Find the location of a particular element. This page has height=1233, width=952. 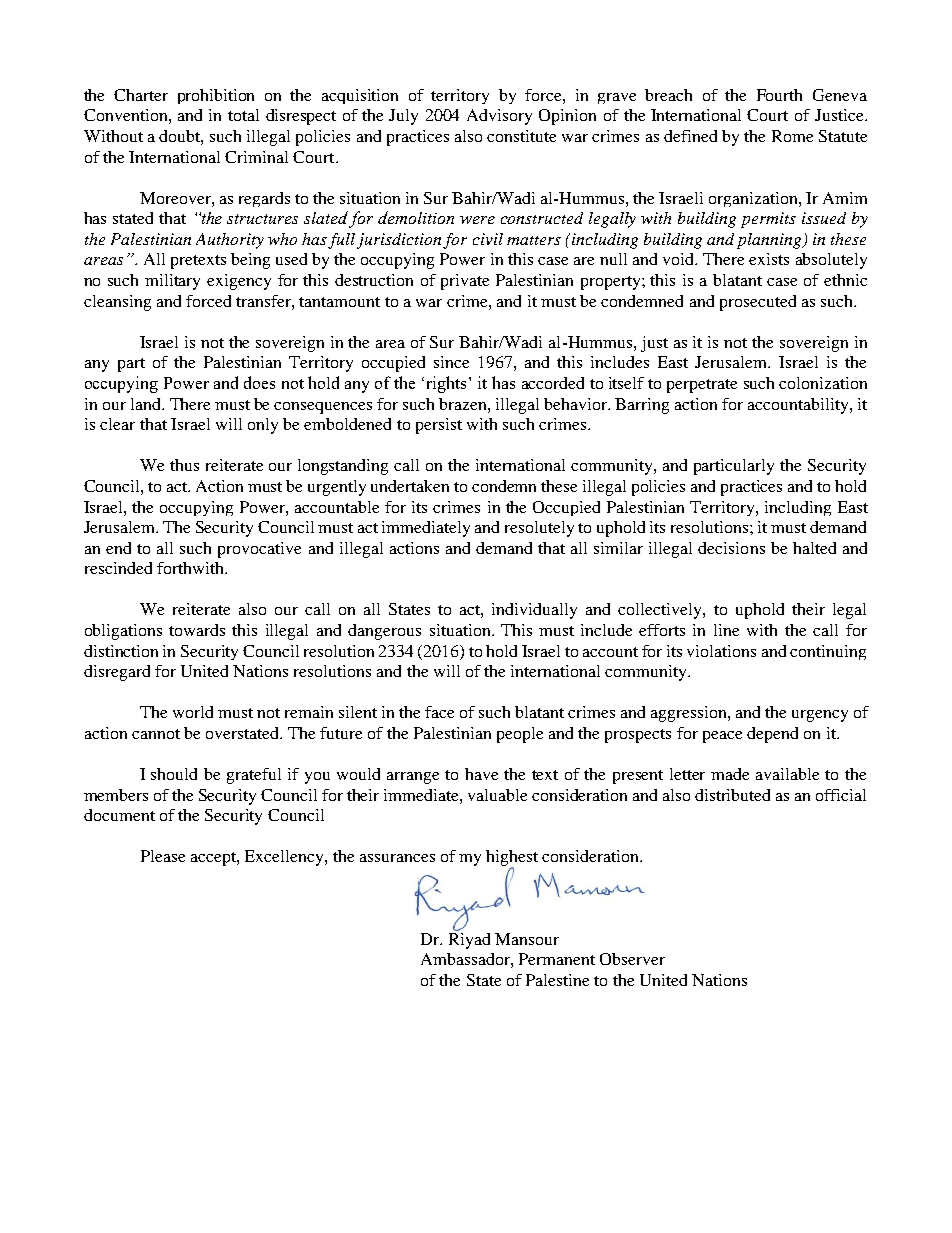

Advisory is located at coordinates (499, 117).
